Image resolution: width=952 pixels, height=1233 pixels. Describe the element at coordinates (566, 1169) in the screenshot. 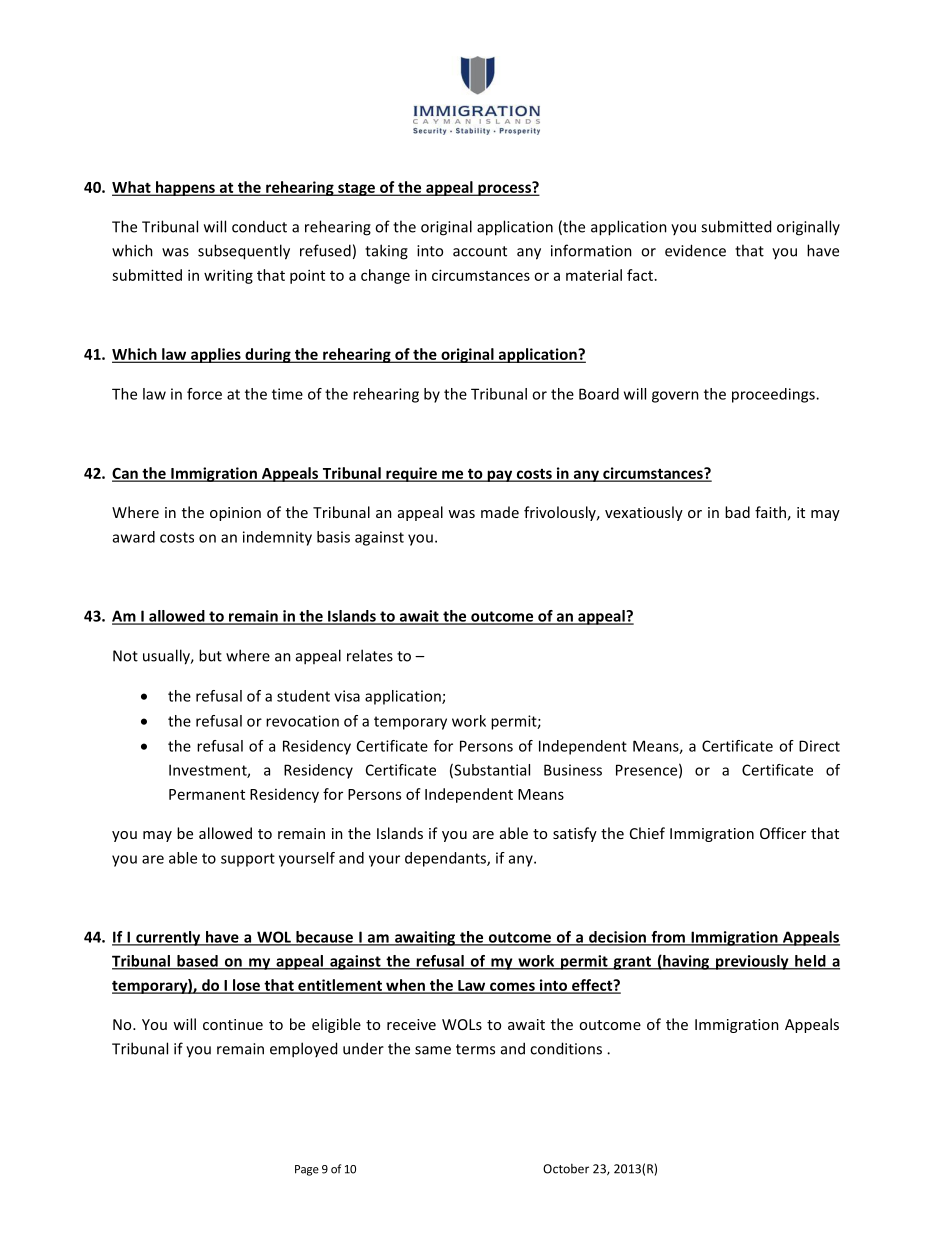

I see `October` at that location.
